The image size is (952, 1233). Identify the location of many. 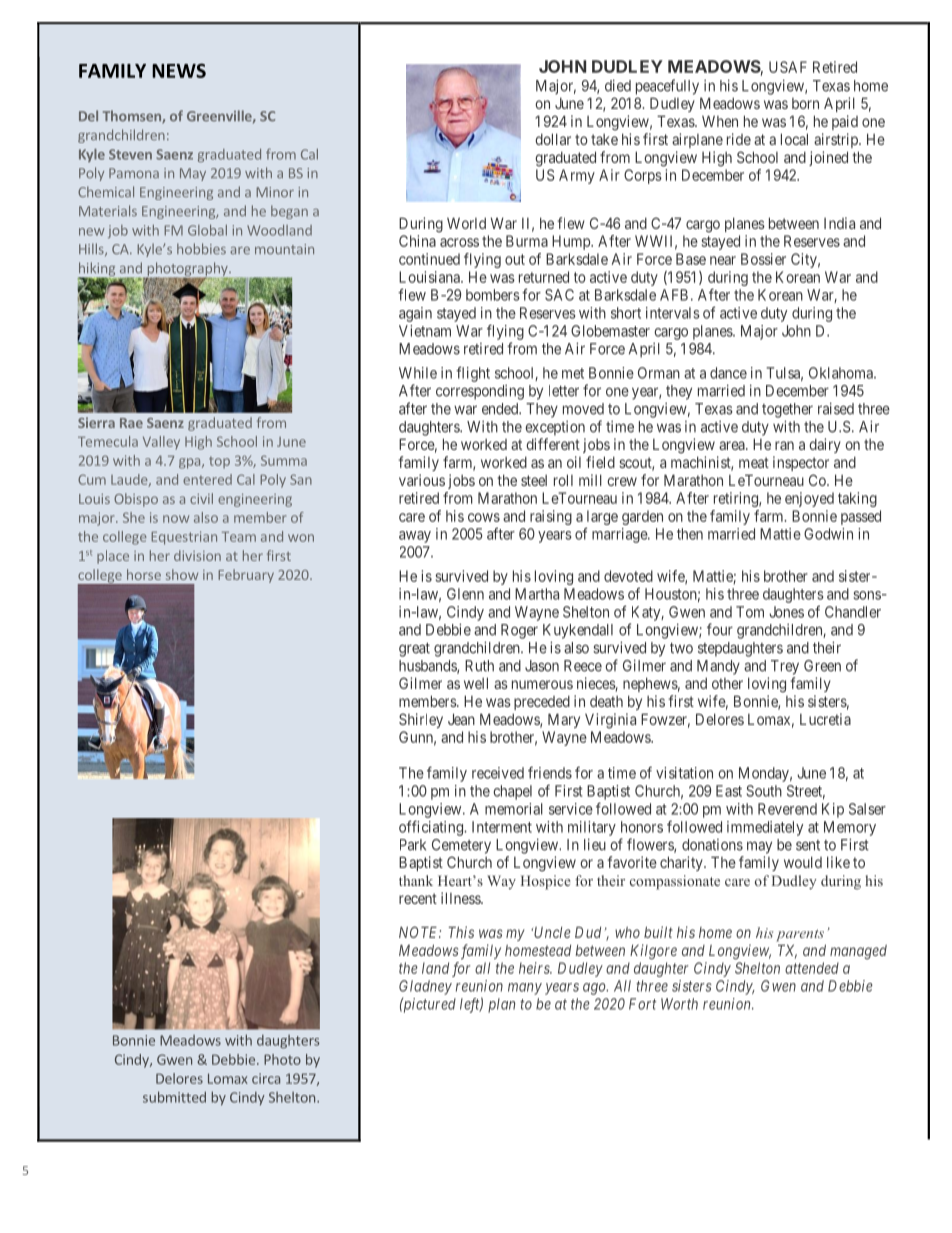
(525, 989).
